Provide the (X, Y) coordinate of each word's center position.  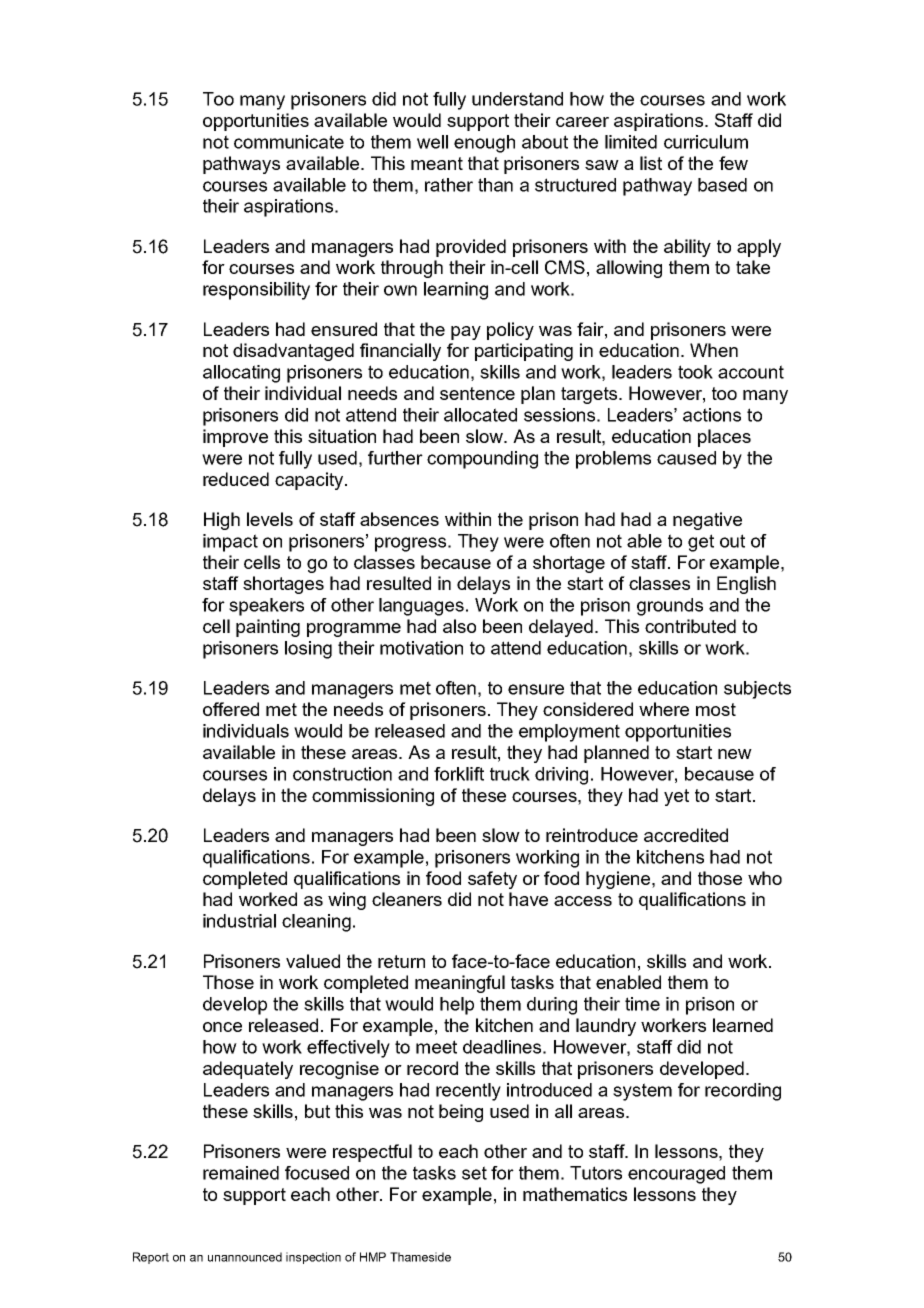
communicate (289, 142)
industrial (239, 921)
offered (231, 709)
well (432, 142)
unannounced (245, 1257)
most (716, 709)
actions (712, 415)
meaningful (460, 984)
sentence (477, 393)
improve (235, 438)
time (642, 1004)
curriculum (706, 142)
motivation (421, 648)
